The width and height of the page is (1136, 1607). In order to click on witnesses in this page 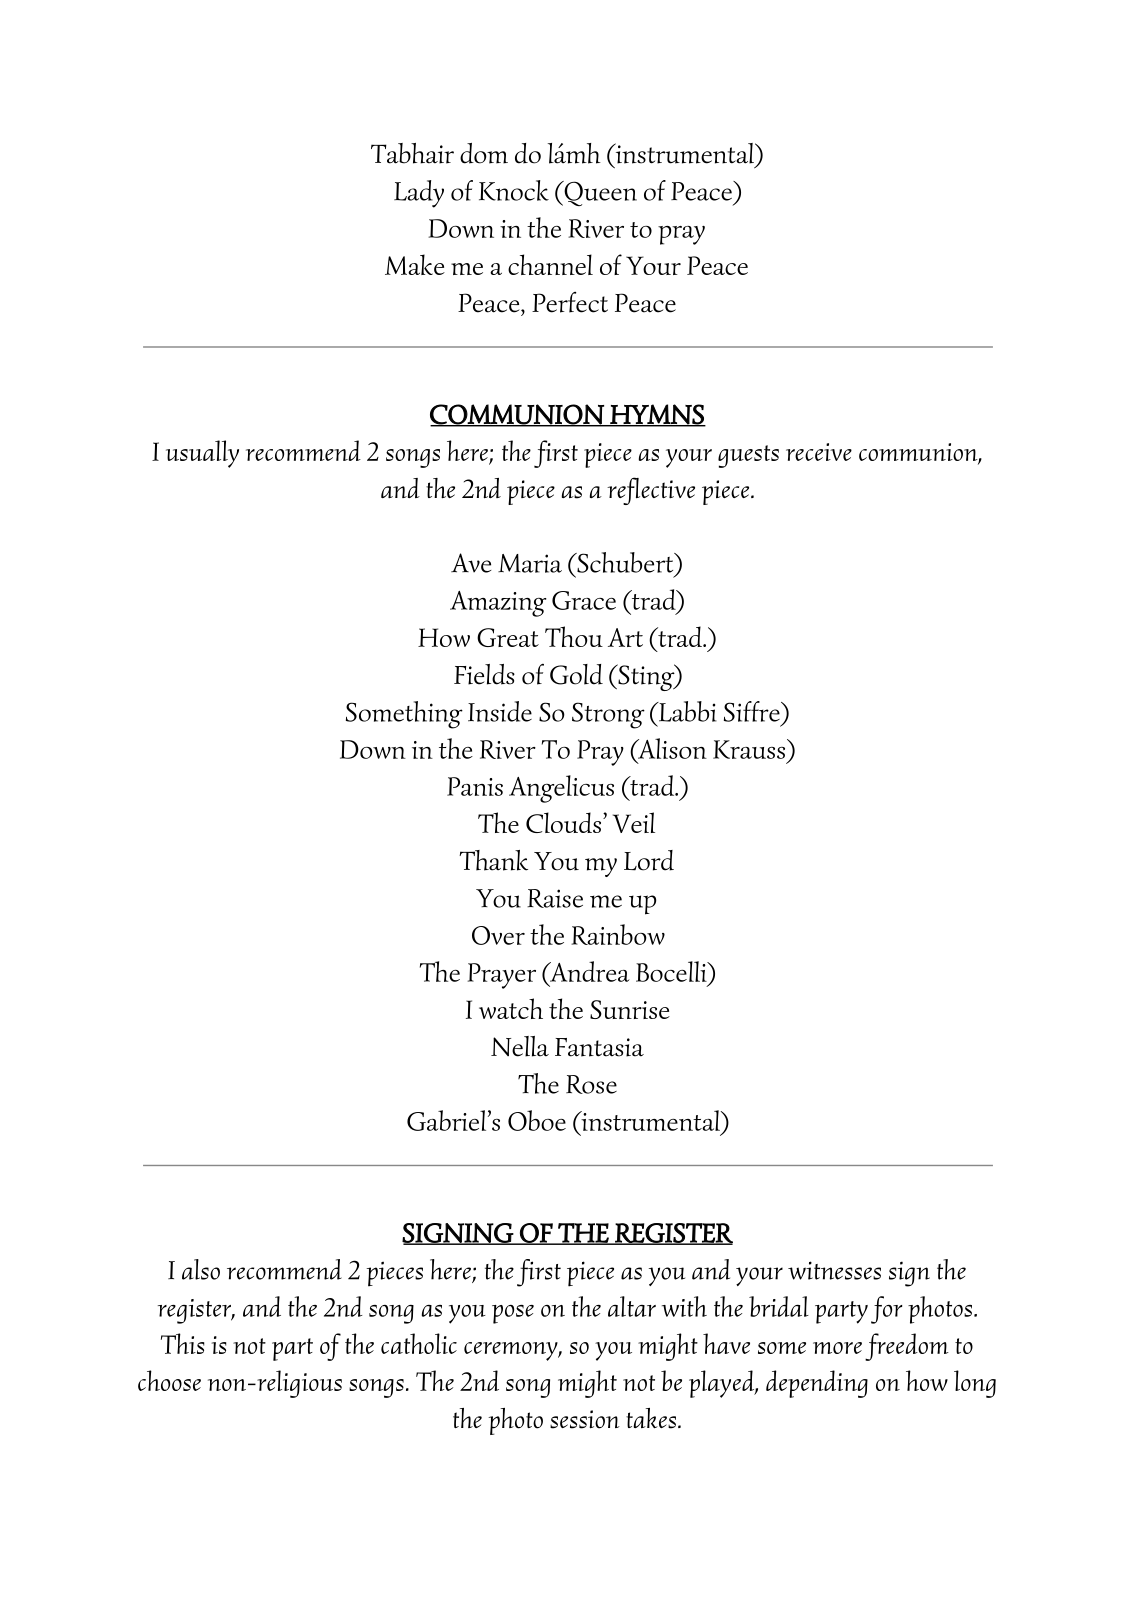, I will do `click(834, 1270)`.
